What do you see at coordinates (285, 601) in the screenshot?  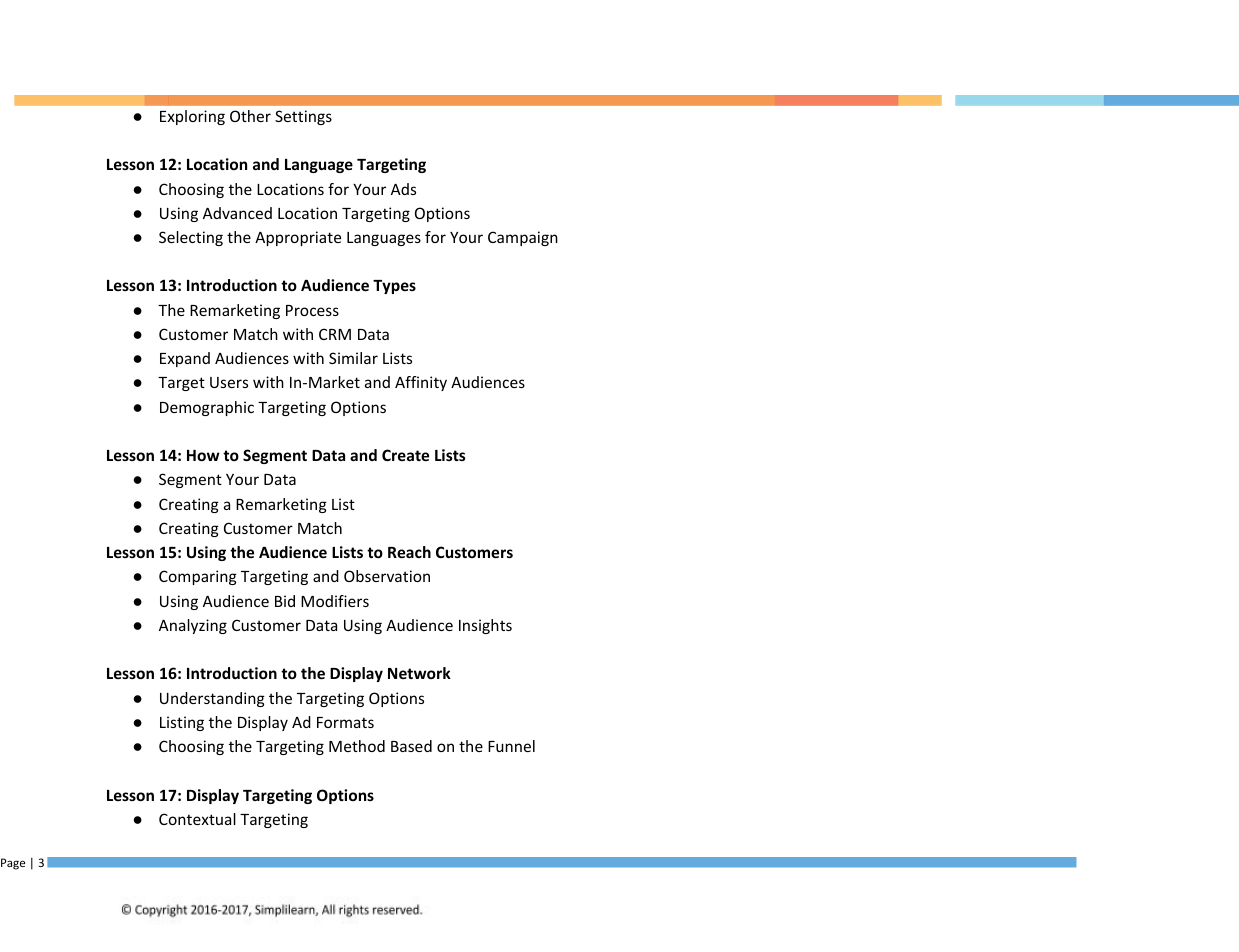 I see `Bid` at bounding box center [285, 601].
